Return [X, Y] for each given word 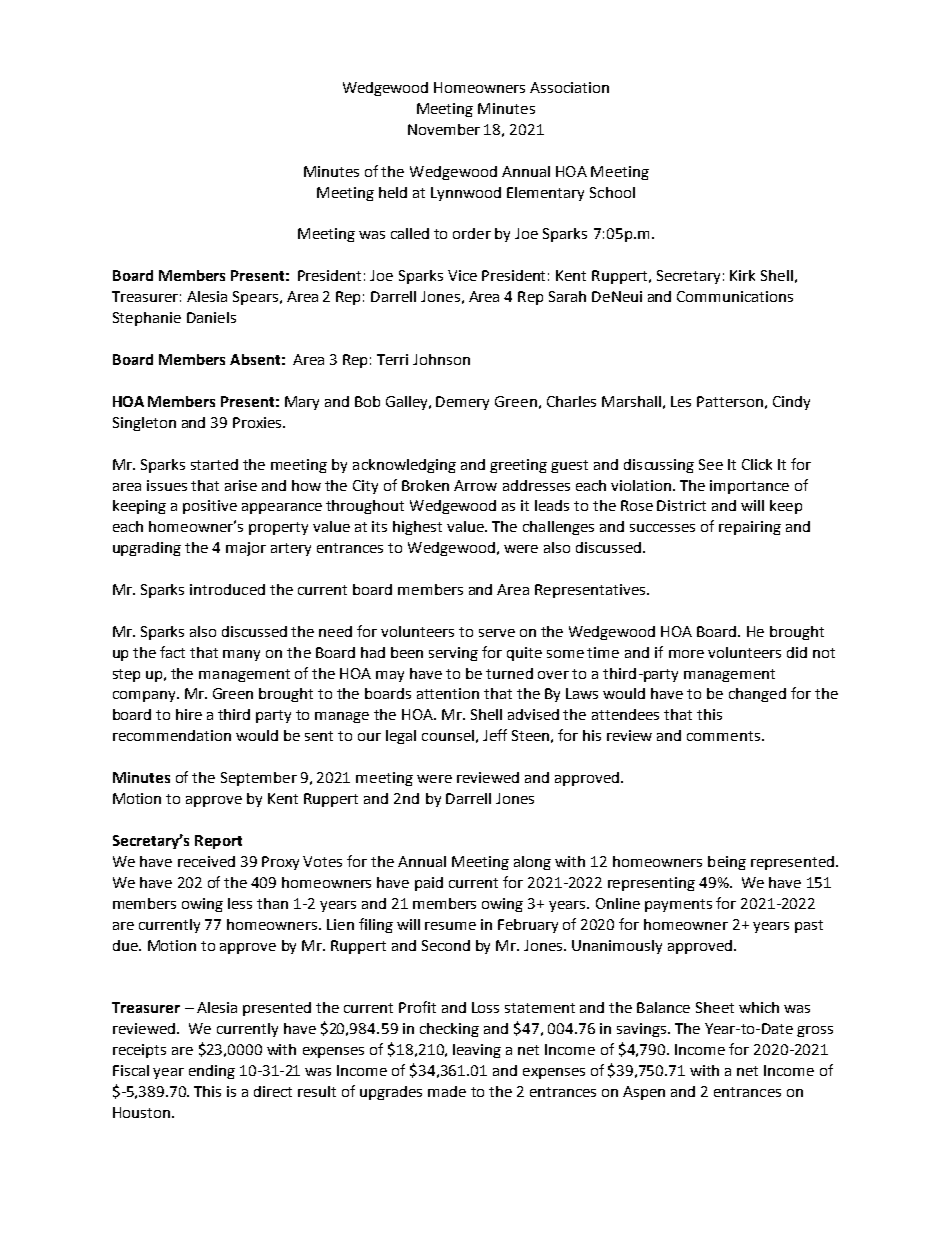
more [686, 654]
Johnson [441, 359]
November [444, 129]
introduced [227, 589]
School [612, 192]
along [532, 863]
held [393, 192]
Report [218, 842]
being [727, 863]
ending [212, 1072]
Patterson [730, 401]
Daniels [211, 317]
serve [497, 633]
